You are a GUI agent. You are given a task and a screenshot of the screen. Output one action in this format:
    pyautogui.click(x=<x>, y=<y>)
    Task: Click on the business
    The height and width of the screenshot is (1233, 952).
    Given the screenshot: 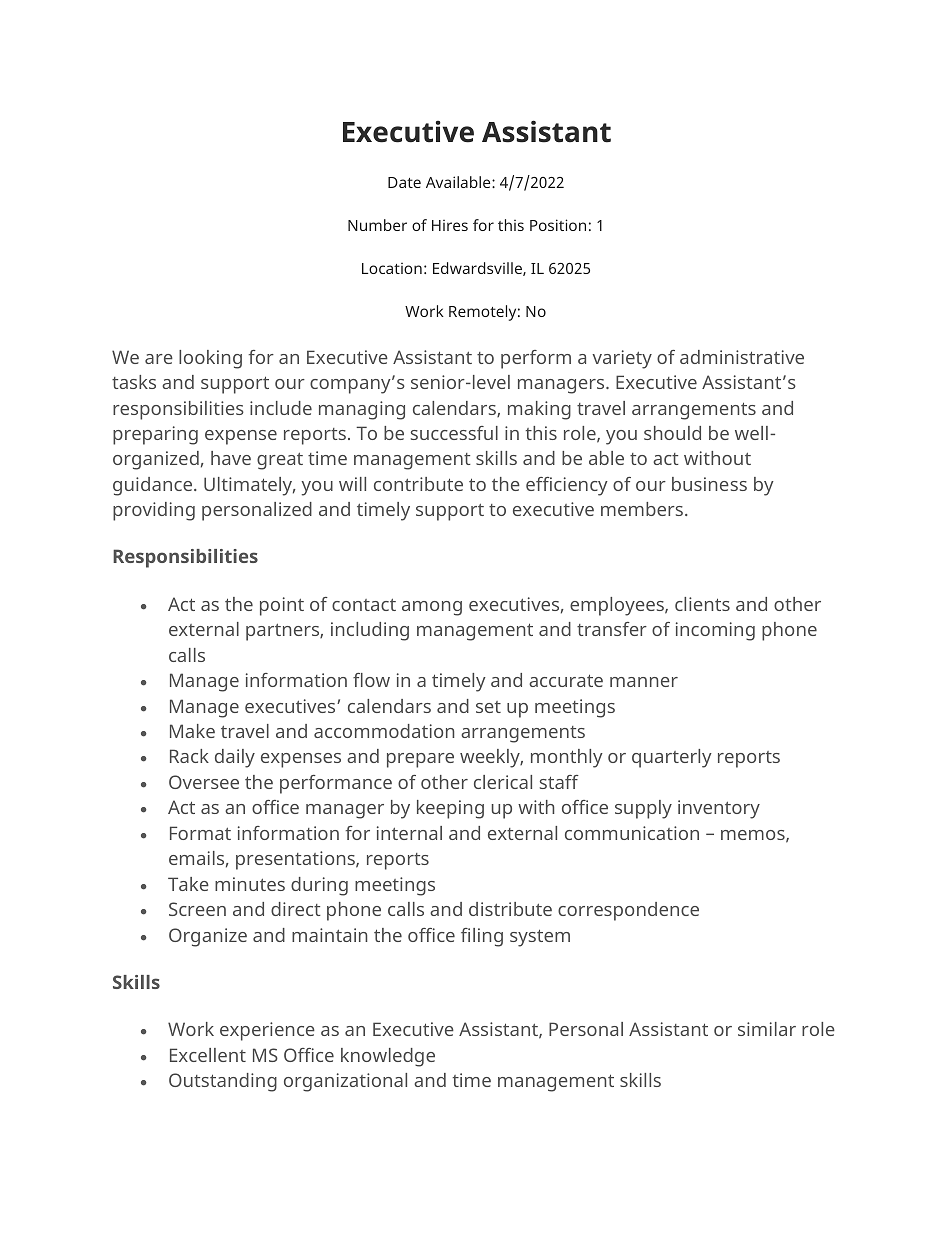 What is the action you would take?
    pyautogui.click(x=709, y=484)
